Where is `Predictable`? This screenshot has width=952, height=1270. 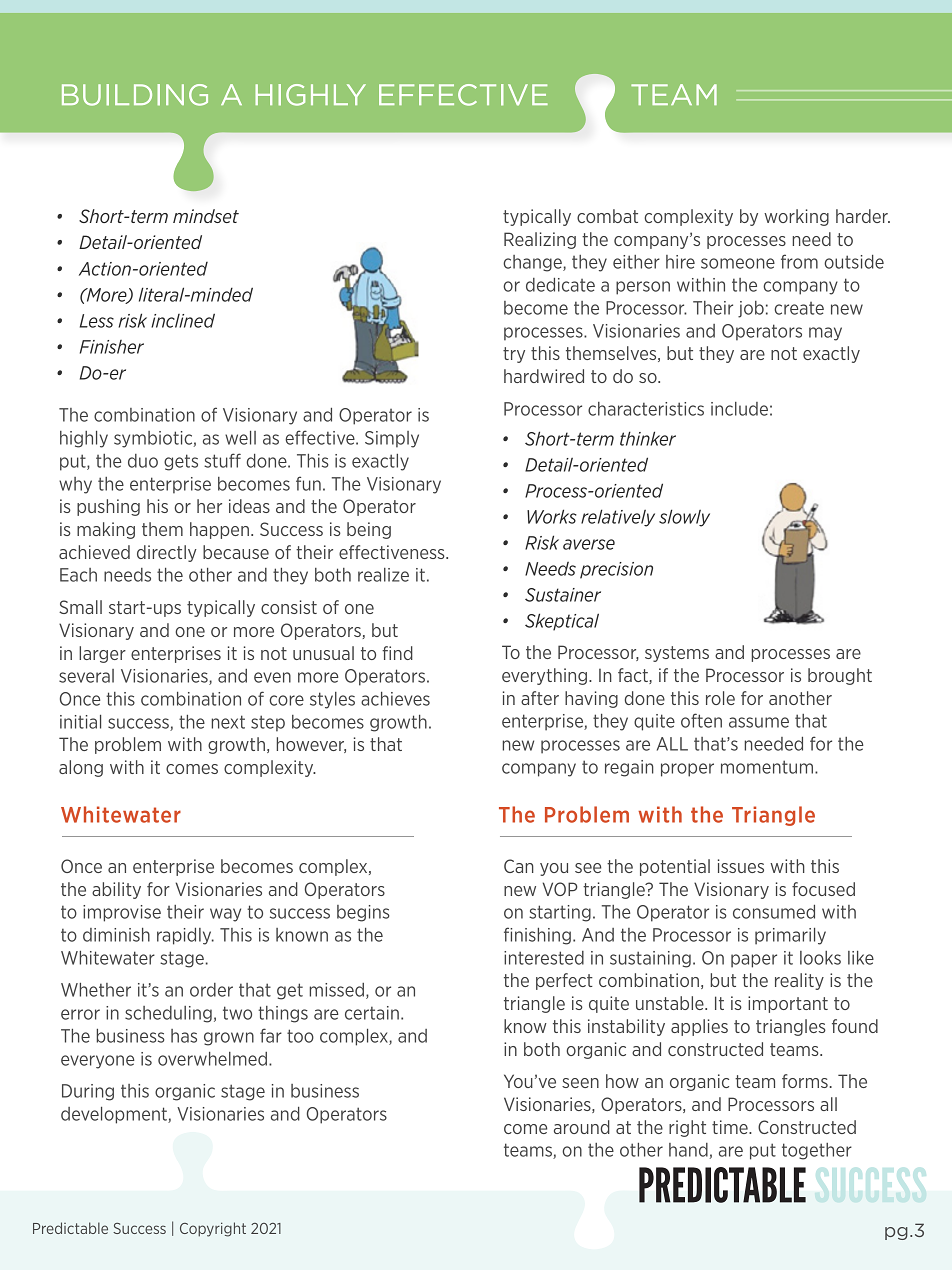 Predictable is located at coordinates (70, 1228).
